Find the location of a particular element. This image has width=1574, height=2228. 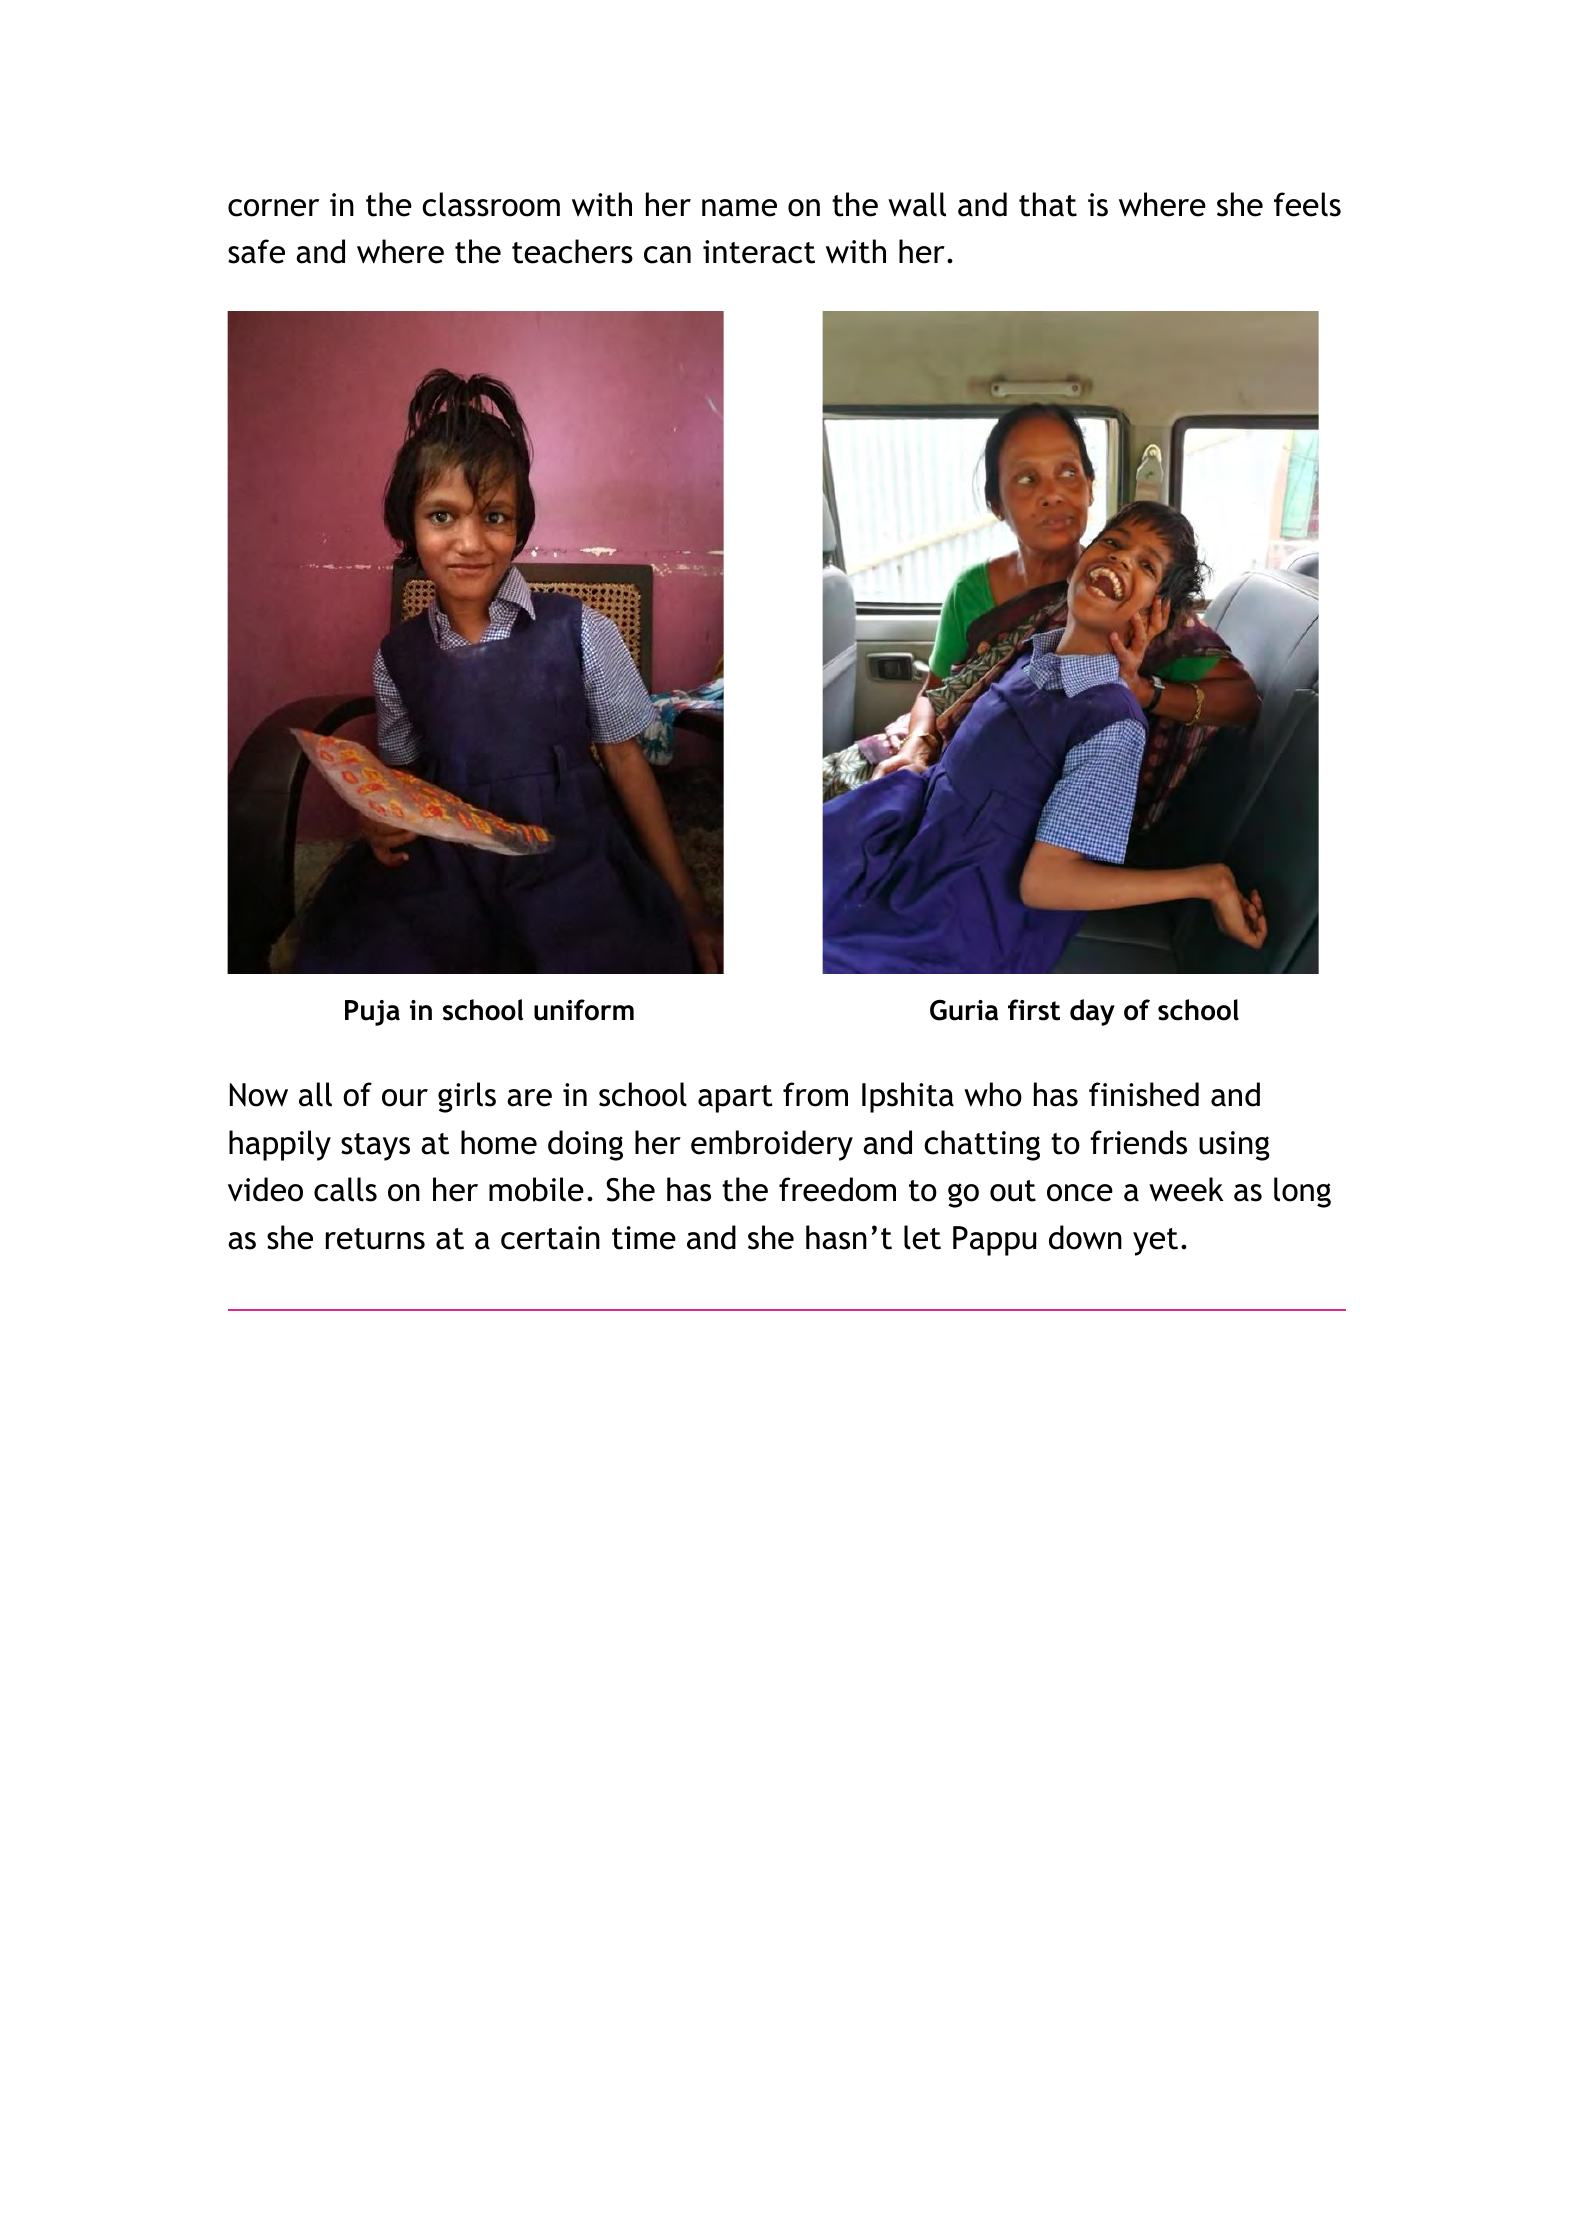

Puja is located at coordinates (372, 1013).
